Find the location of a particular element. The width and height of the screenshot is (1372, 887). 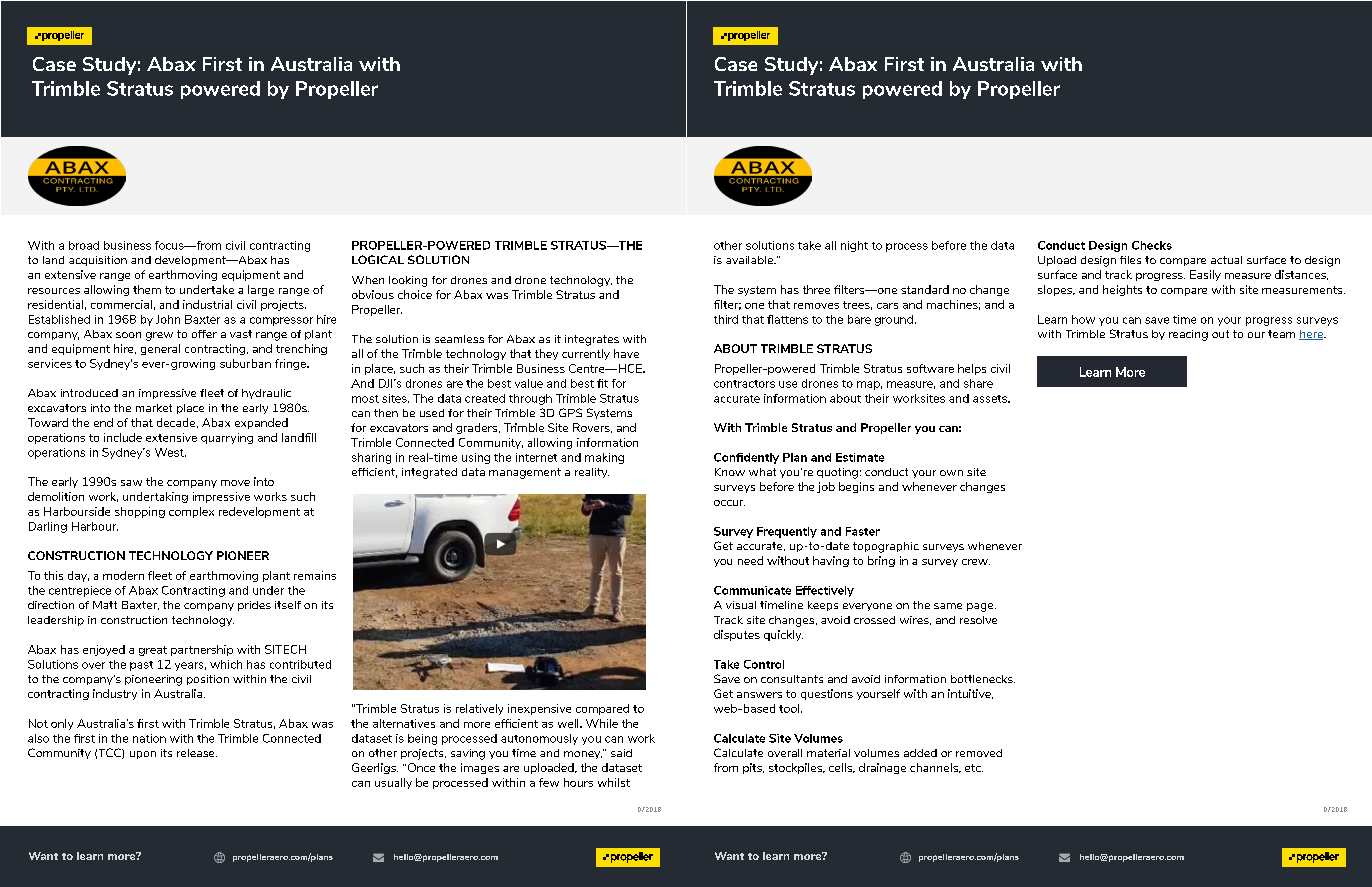

release is located at coordinates (197, 753).
